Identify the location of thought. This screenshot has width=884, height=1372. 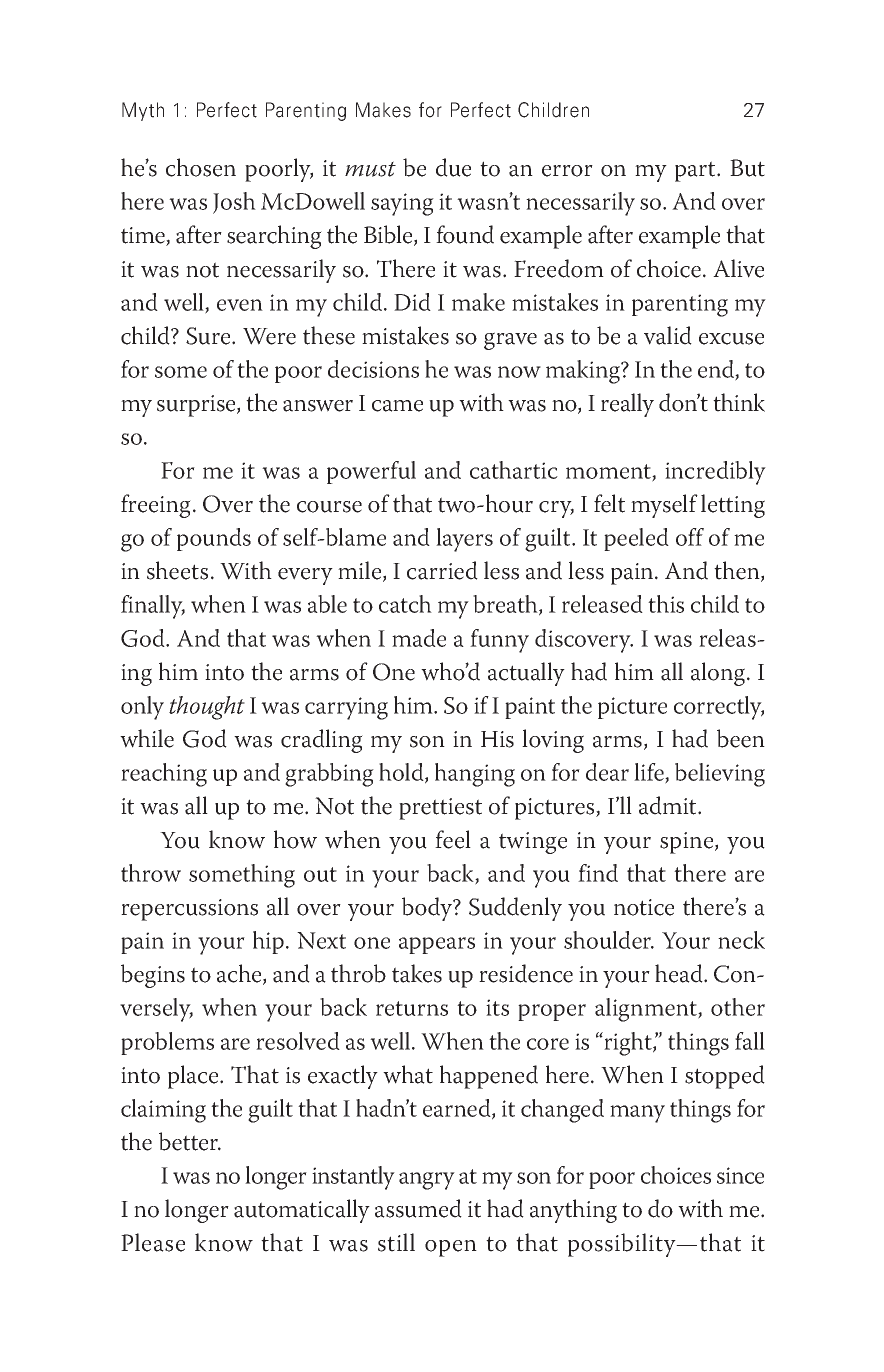
(207, 708).
